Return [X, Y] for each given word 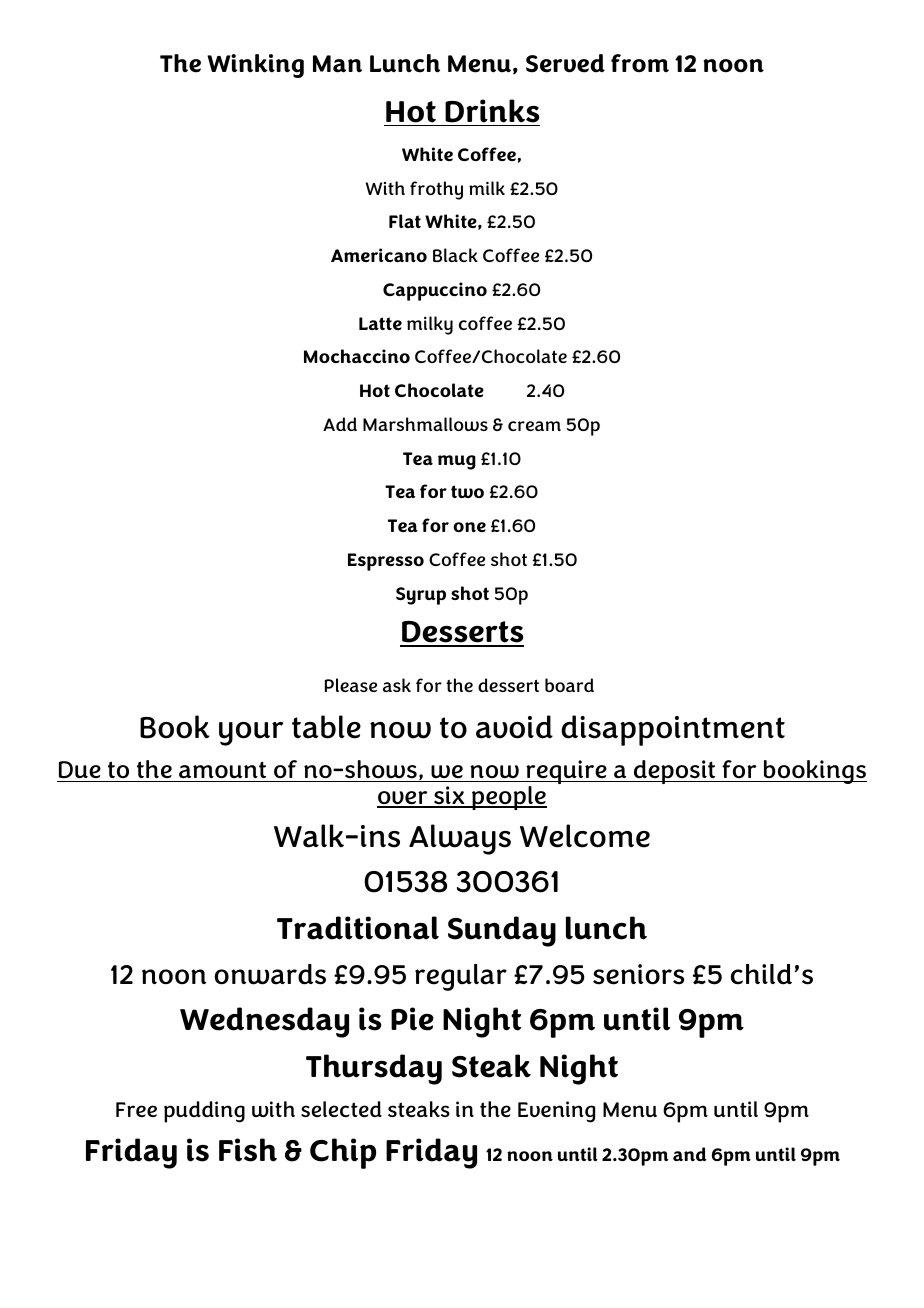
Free [136, 1109]
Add [340, 424]
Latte [380, 323]
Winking [255, 66]
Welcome [585, 836]
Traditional [358, 928]
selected [341, 1109]
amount [222, 769]
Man [337, 64]
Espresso [386, 562]
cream [534, 426]
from [640, 63]
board [569, 685]
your [251, 734]
